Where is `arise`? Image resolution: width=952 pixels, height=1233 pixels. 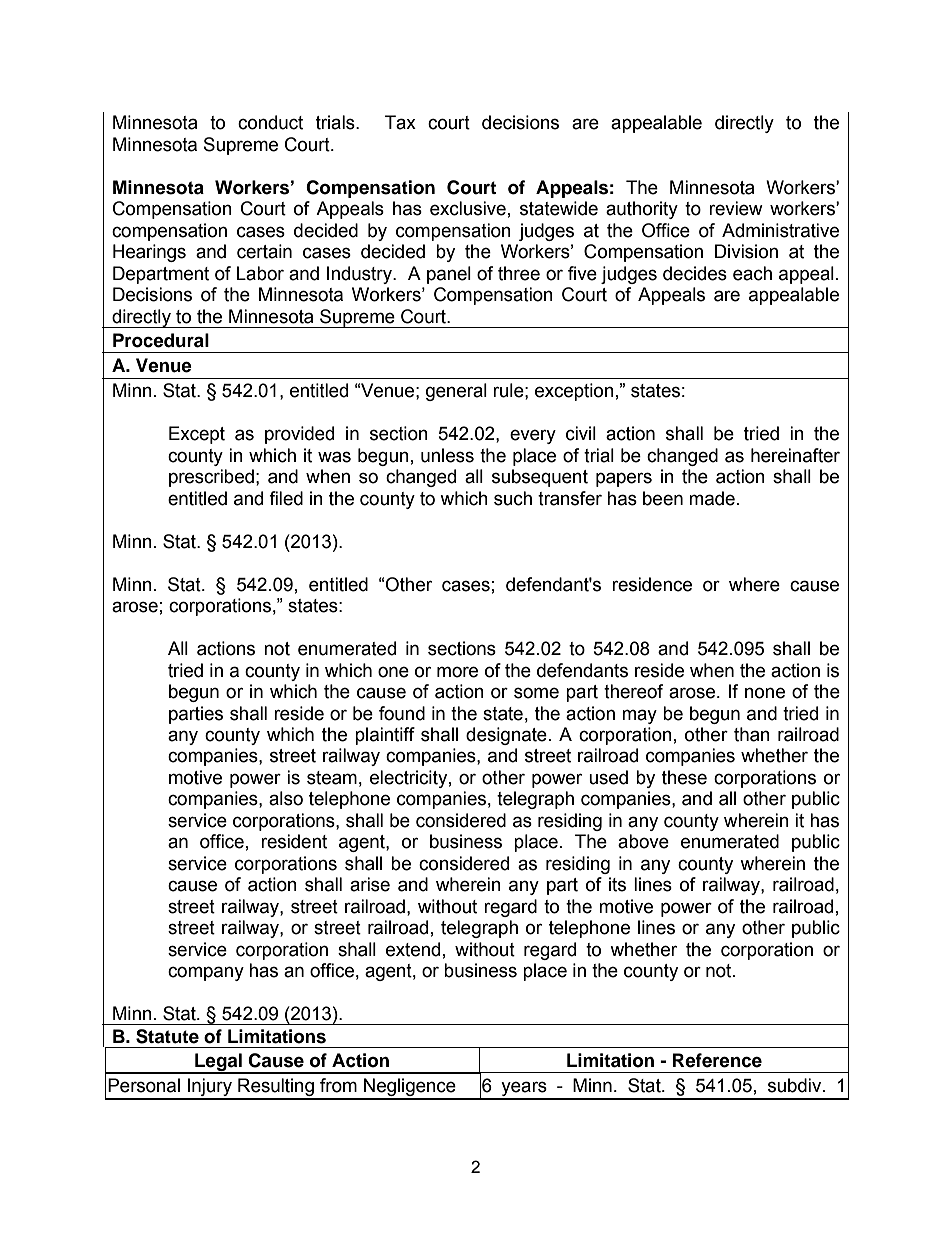 arise is located at coordinates (370, 884).
